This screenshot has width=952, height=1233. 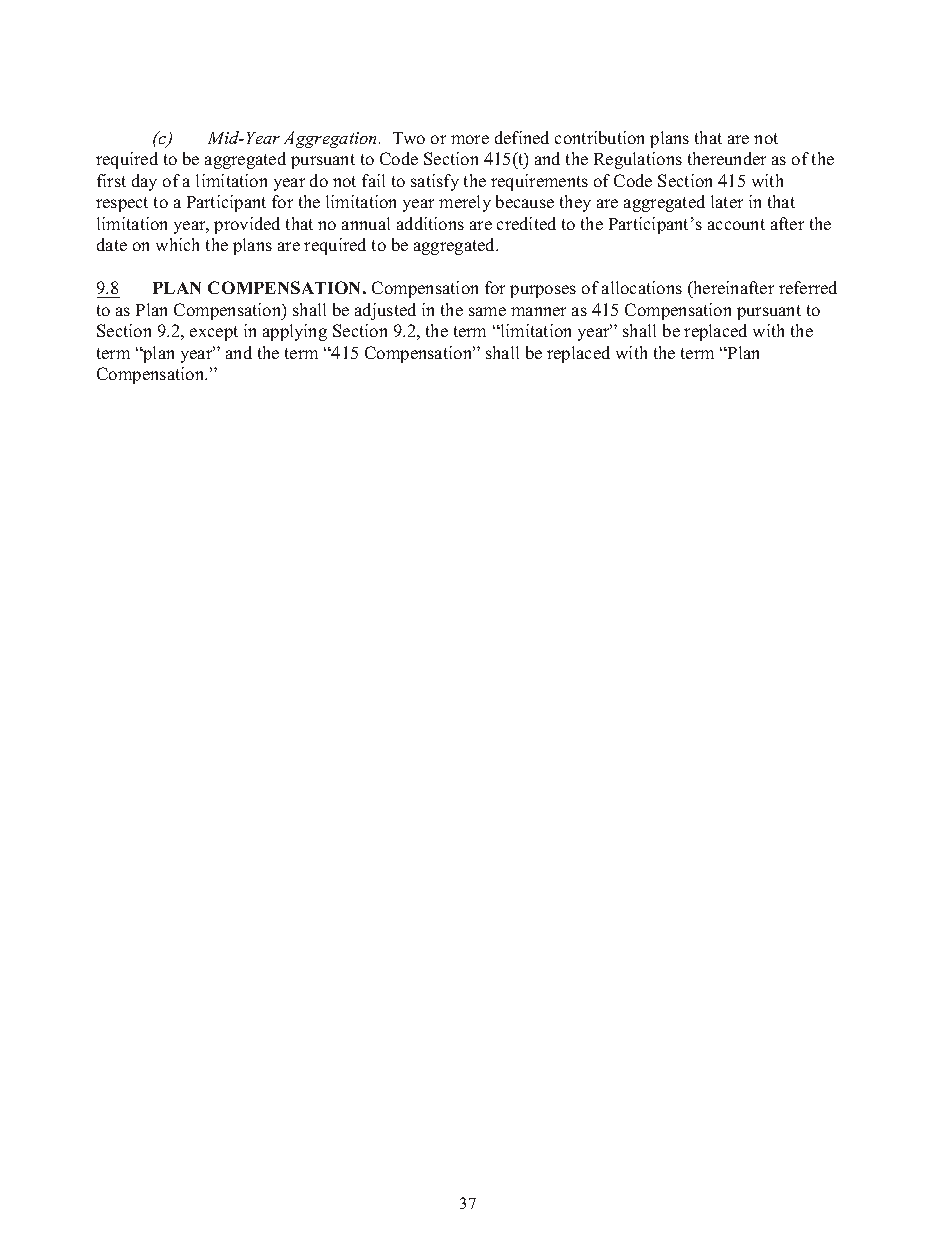 What do you see at coordinates (435, 182) in the screenshot?
I see `satisfy` at bounding box center [435, 182].
